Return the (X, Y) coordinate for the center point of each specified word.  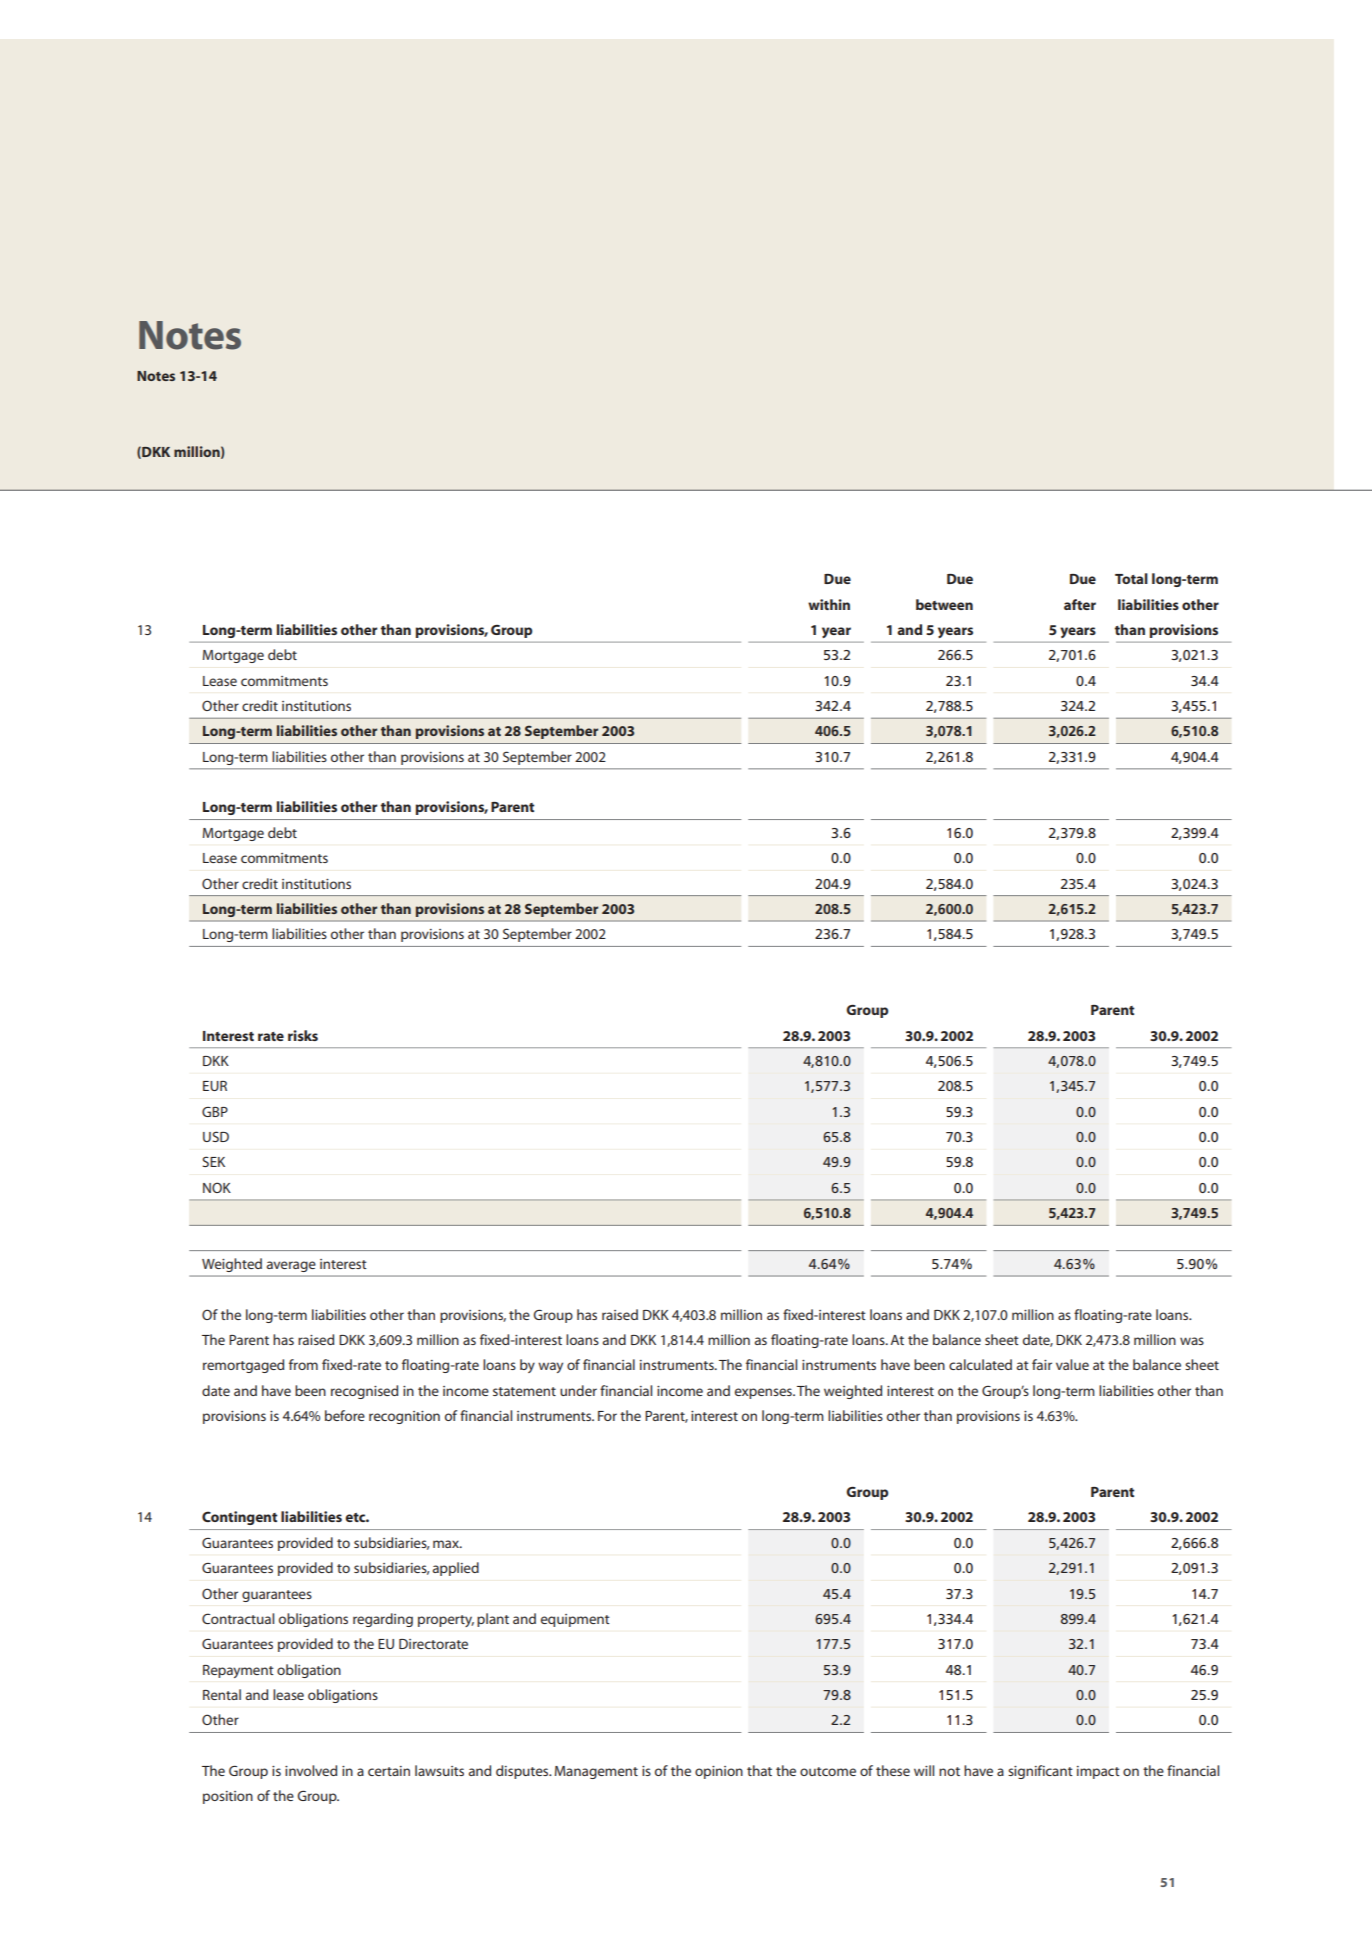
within (829, 604)
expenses (764, 1393)
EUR (215, 1086)
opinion (719, 1772)
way (550, 1367)
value (1072, 1364)
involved (311, 1770)
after (1080, 604)
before (345, 1415)
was (1192, 1341)
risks (303, 1035)
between (944, 604)
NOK (217, 1187)
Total (1131, 578)
